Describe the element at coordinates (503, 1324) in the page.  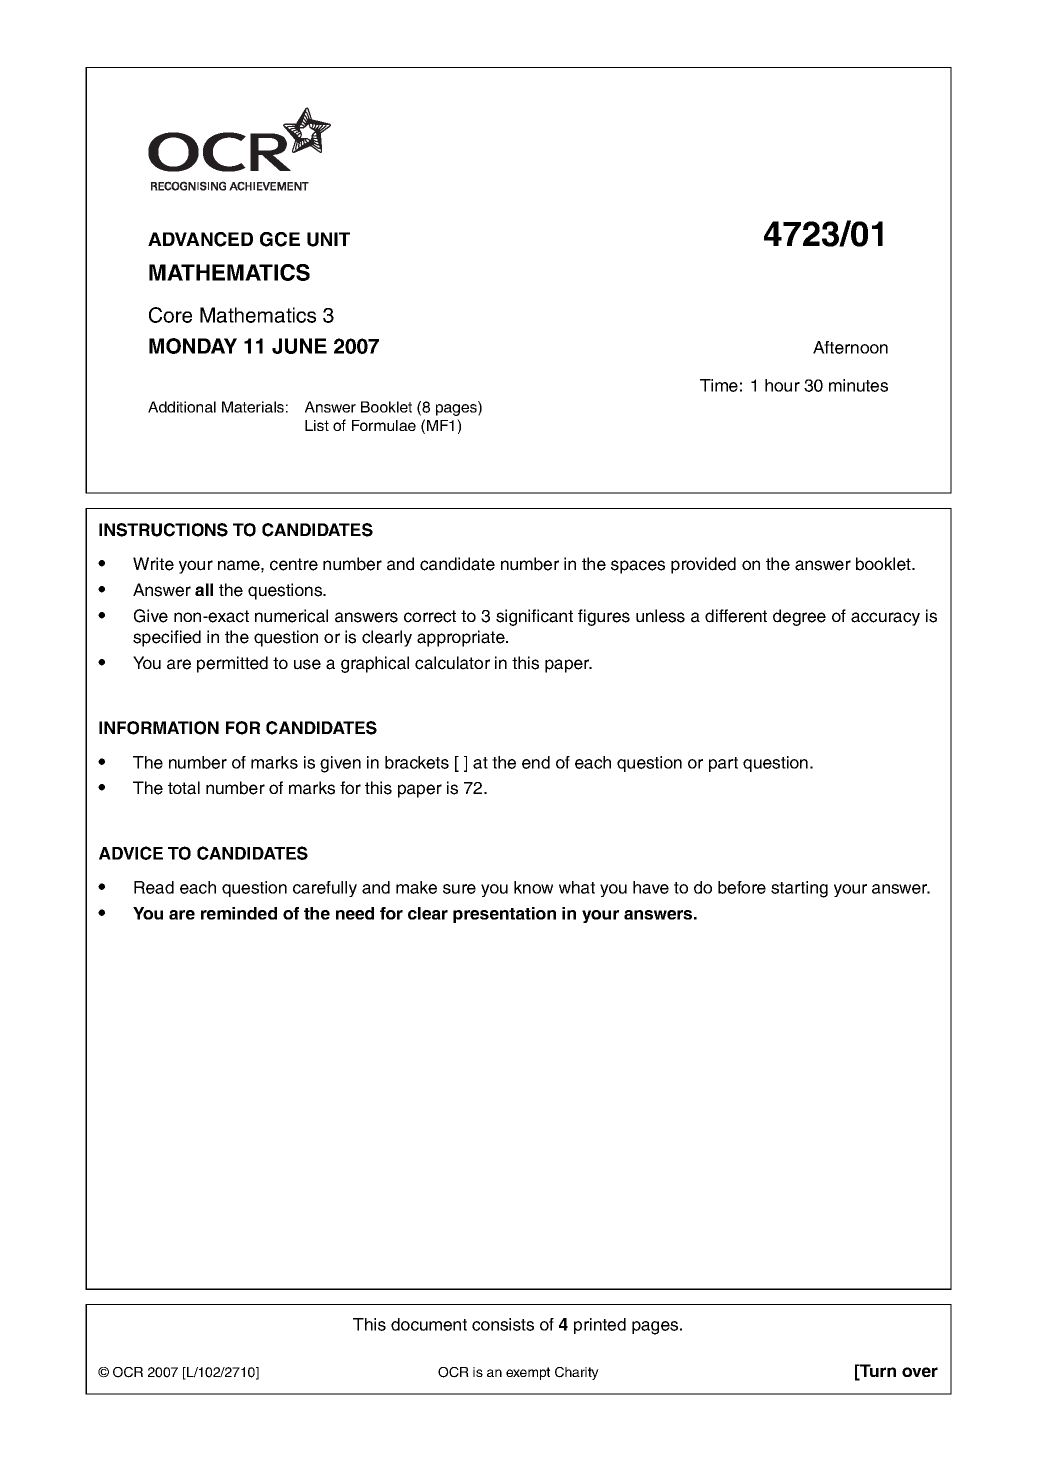
I see `consists` at that location.
